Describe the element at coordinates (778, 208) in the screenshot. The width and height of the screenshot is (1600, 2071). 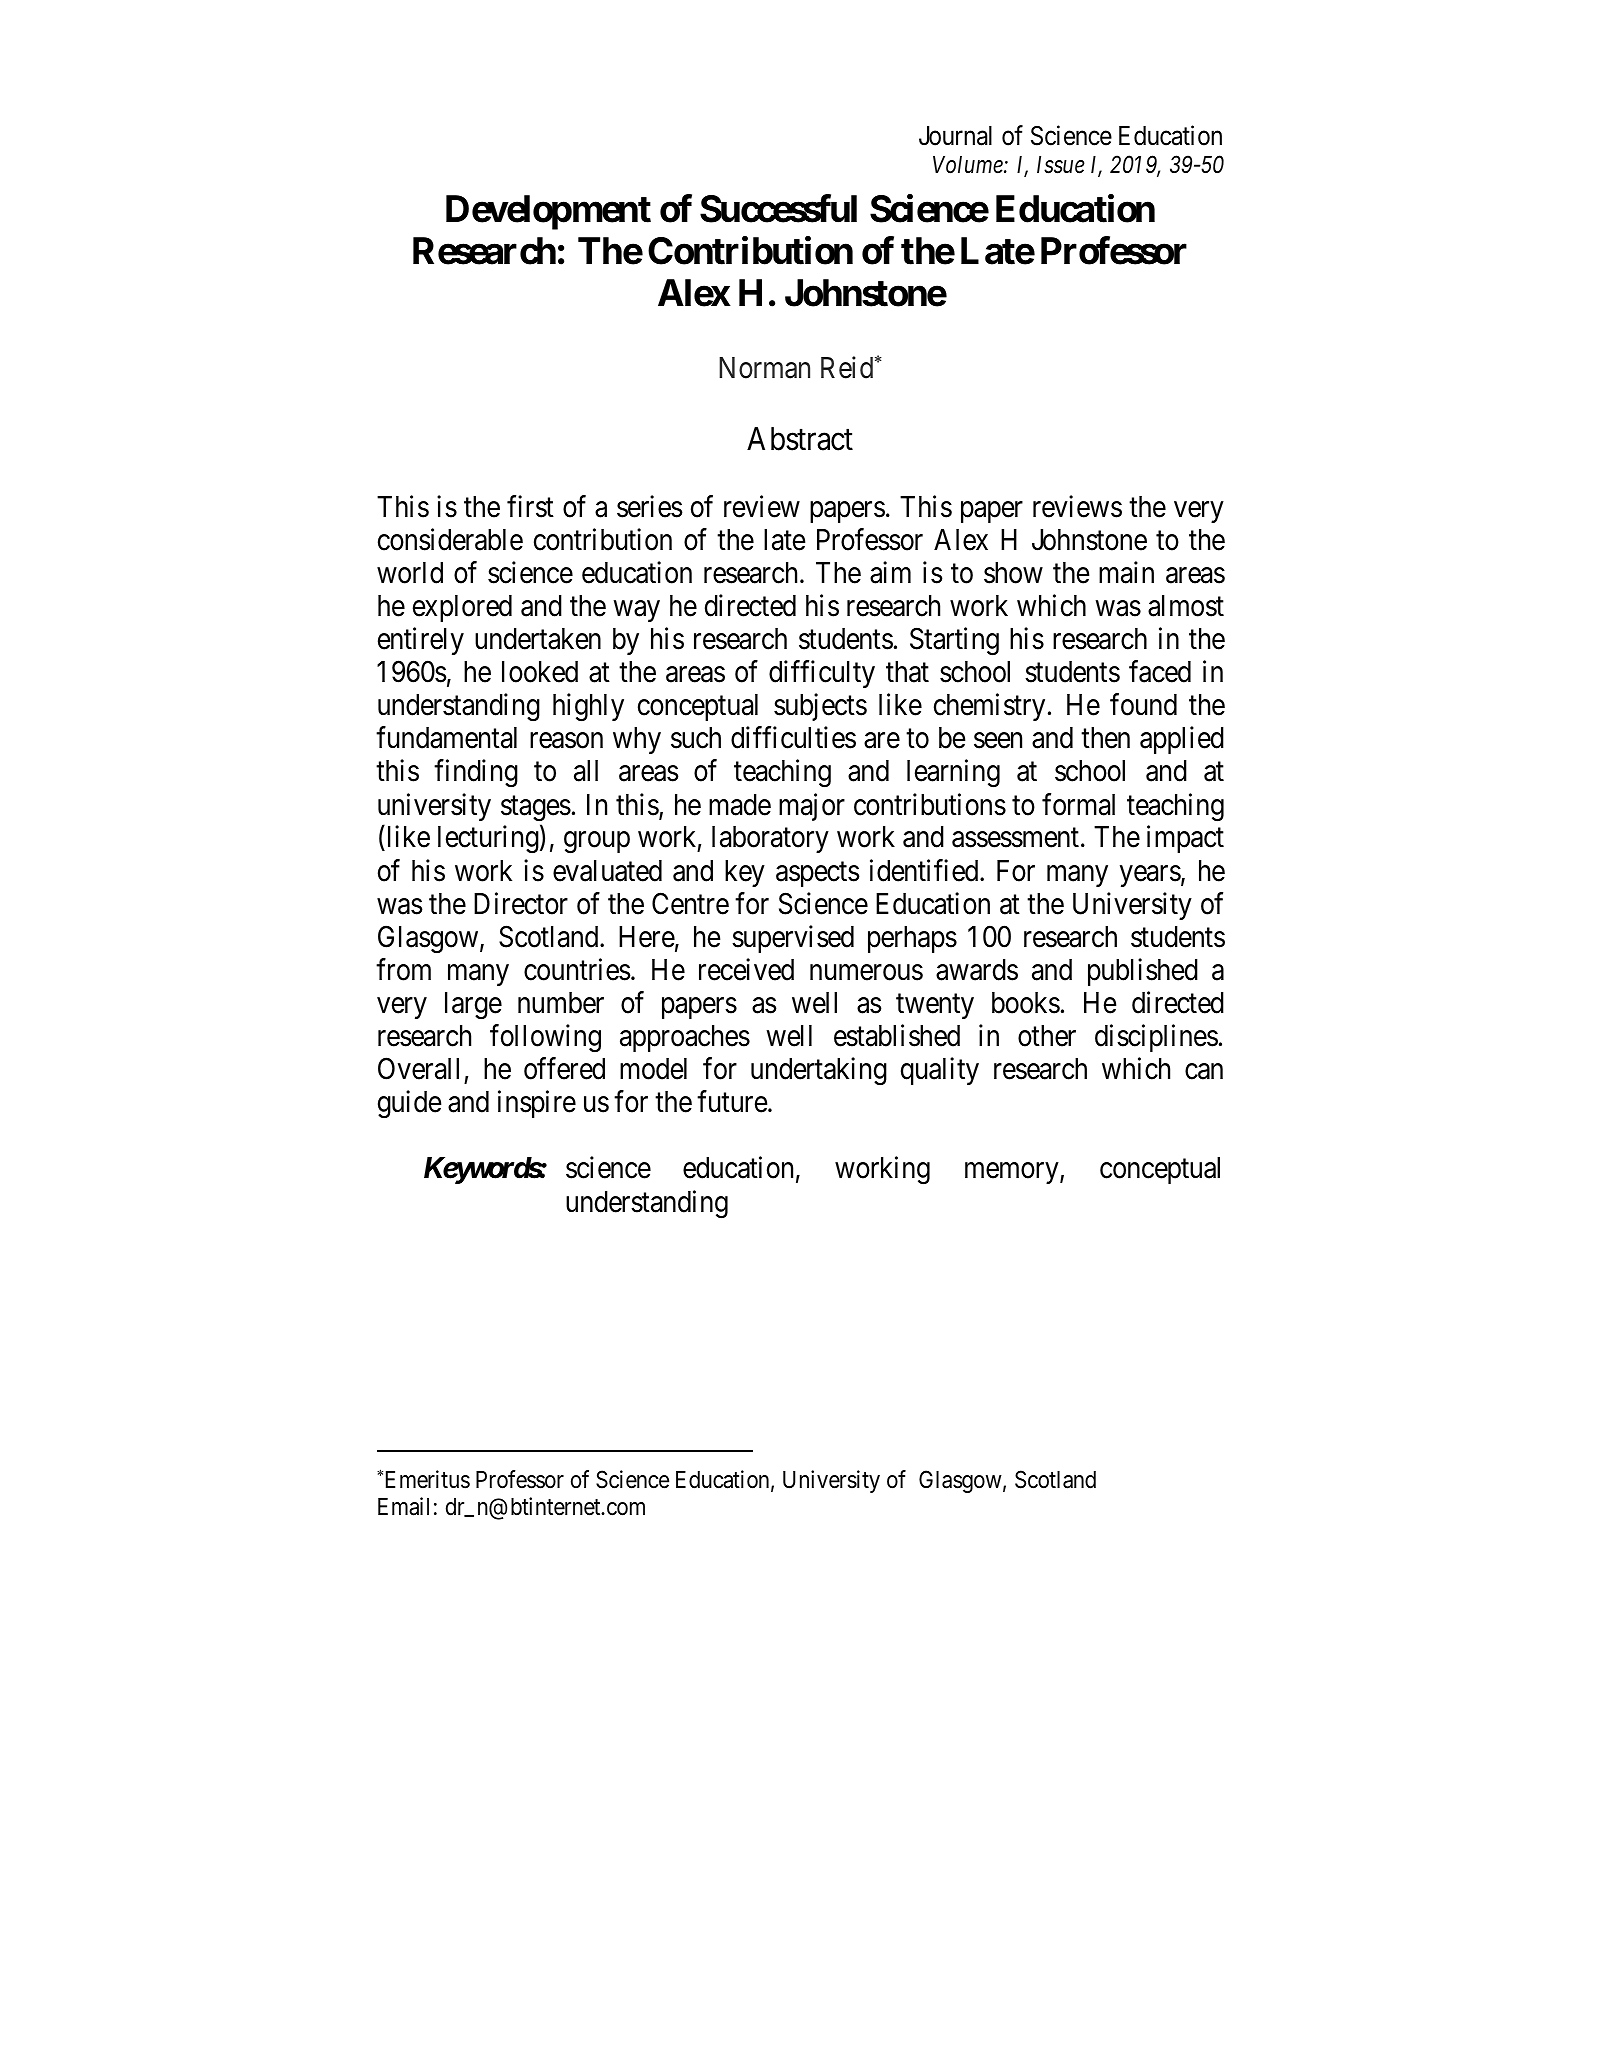
I see `Successful` at that location.
